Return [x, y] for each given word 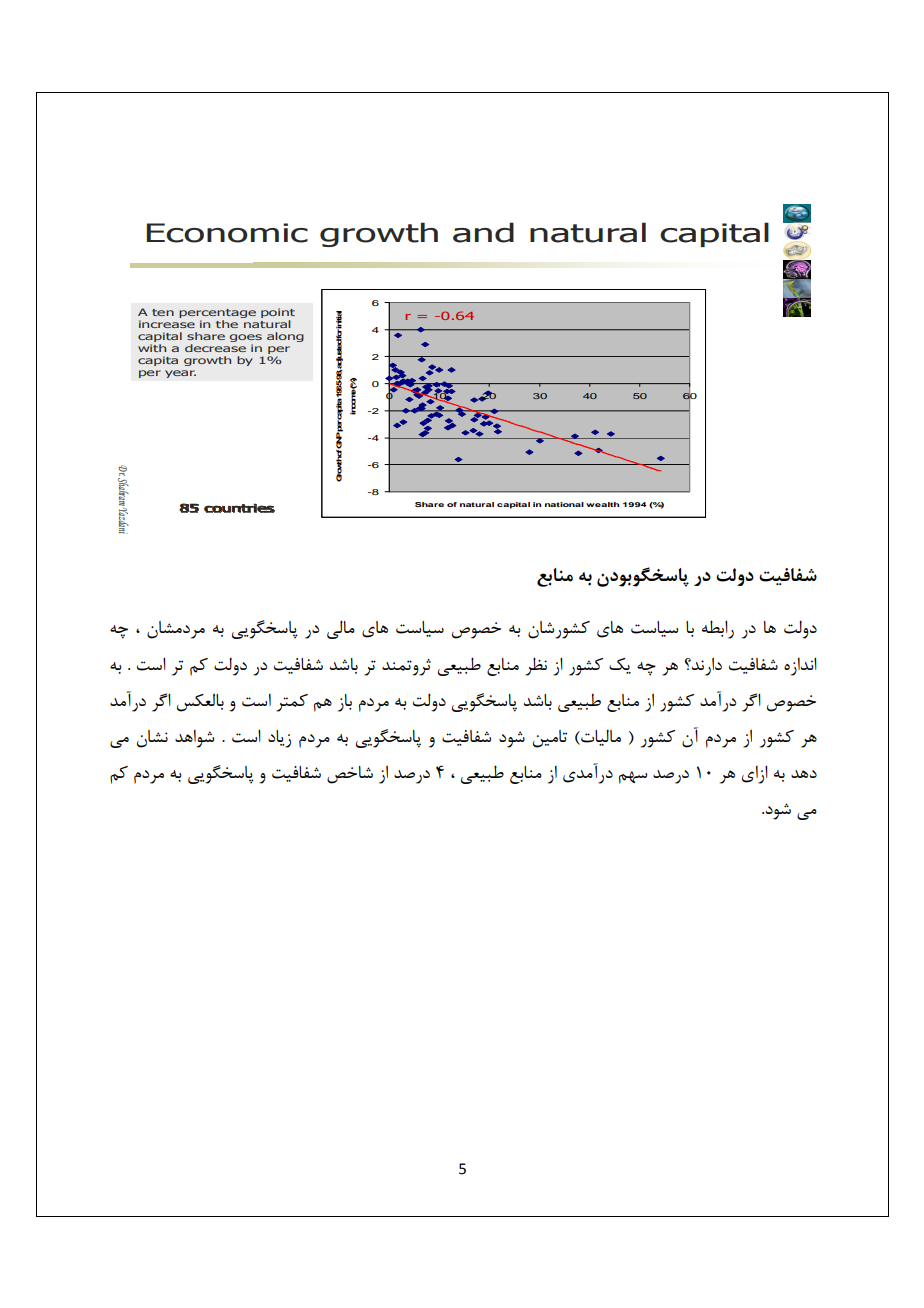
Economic [227, 233]
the [227, 324]
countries [239, 508]
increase [167, 324]
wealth [602, 504]
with [152, 348]
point [278, 313]
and [483, 232]
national [564, 504]
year [180, 374]
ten [163, 312]
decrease [215, 348]
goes [245, 339]
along [285, 337]
